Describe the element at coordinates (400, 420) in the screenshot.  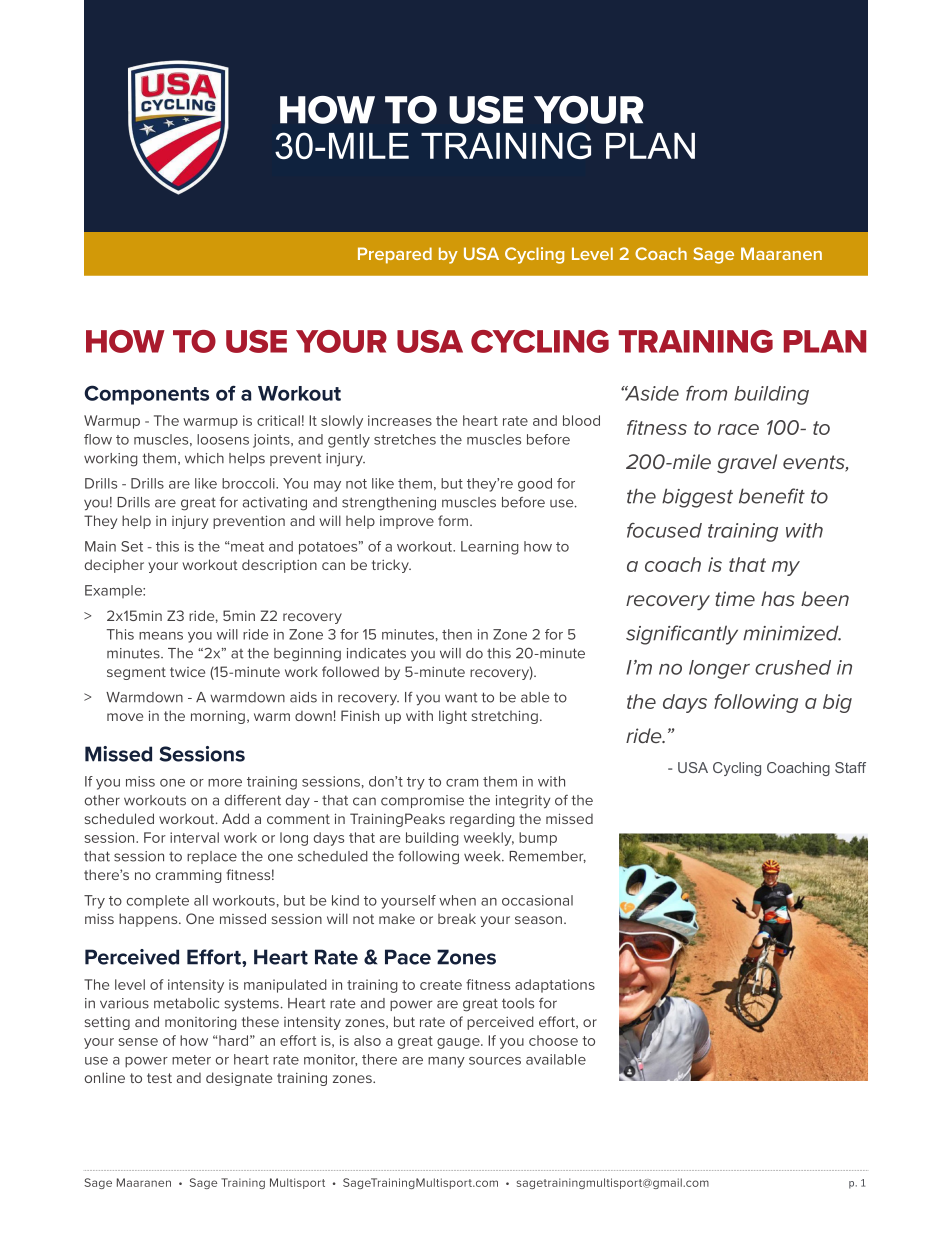
I see `increases` at that location.
